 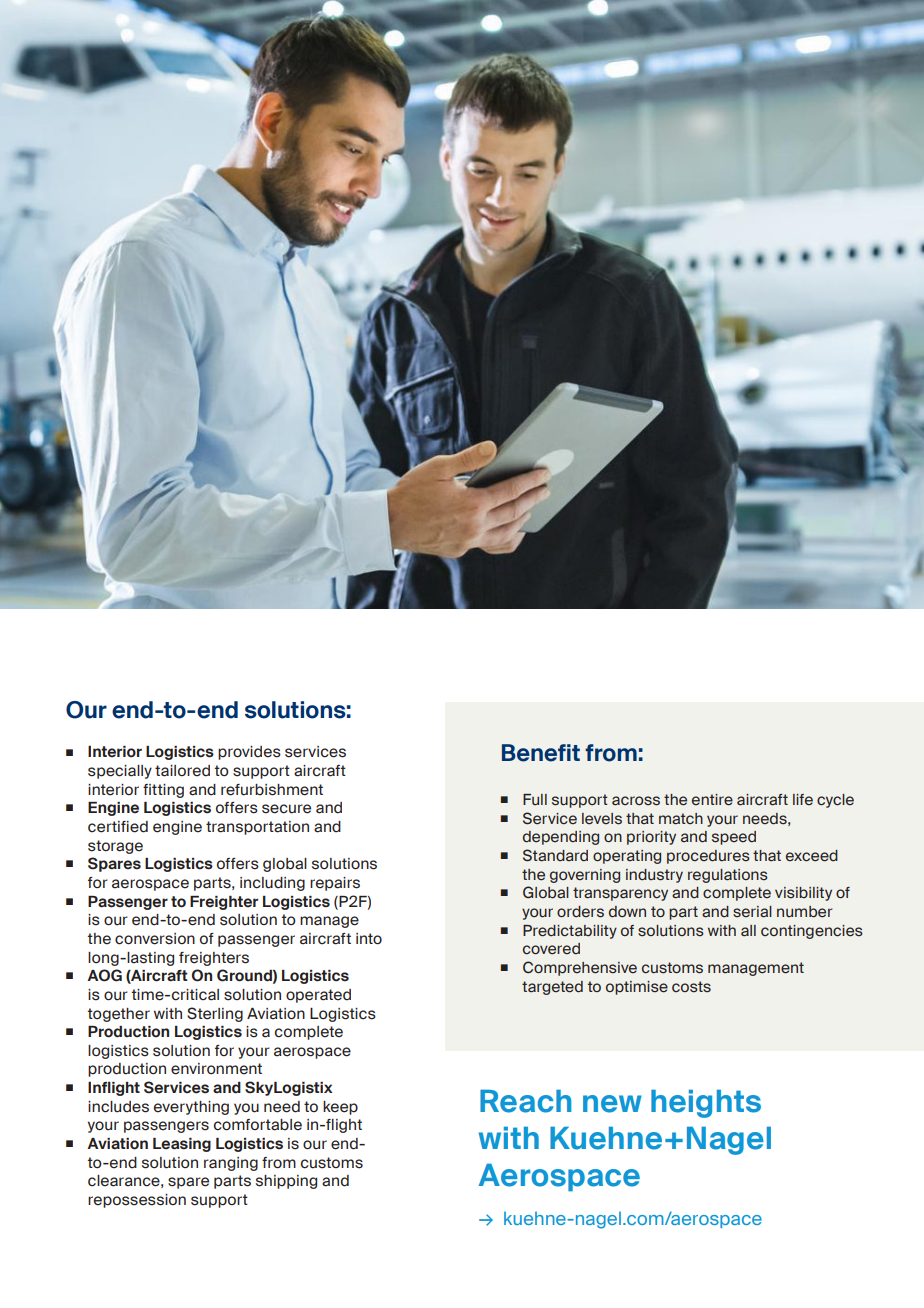 What do you see at coordinates (272, 884) in the screenshot?
I see `including` at bounding box center [272, 884].
